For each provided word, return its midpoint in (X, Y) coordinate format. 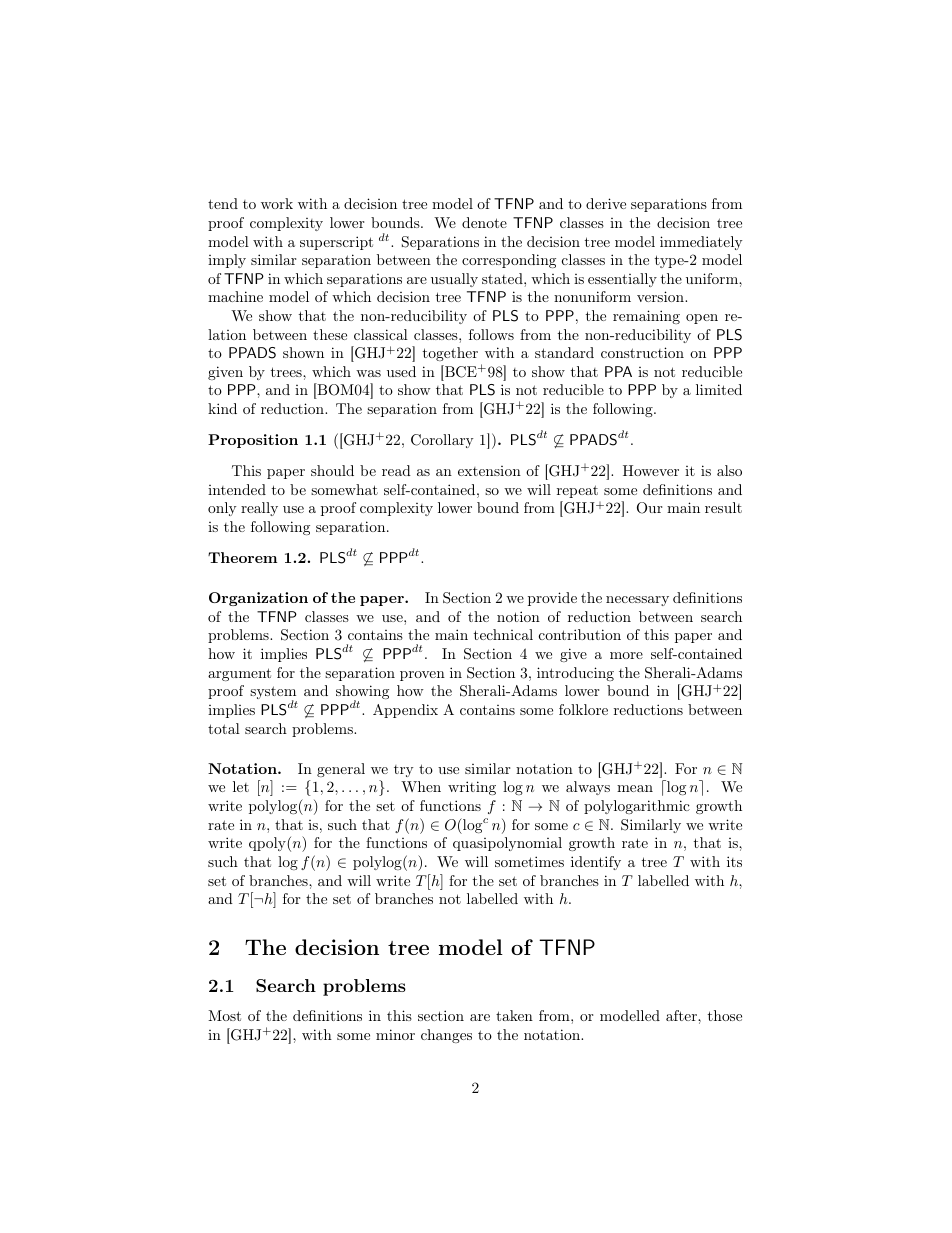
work (277, 203)
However (651, 470)
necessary (637, 601)
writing (472, 788)
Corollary (442, 441)
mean (635, 788)
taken (514, 1015)
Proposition (253, 441)
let (241, 786)
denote (484, 222)
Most (224, 1015)
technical (503, 634)
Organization (258, 599)
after (682, 1015)
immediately (701, 243)
